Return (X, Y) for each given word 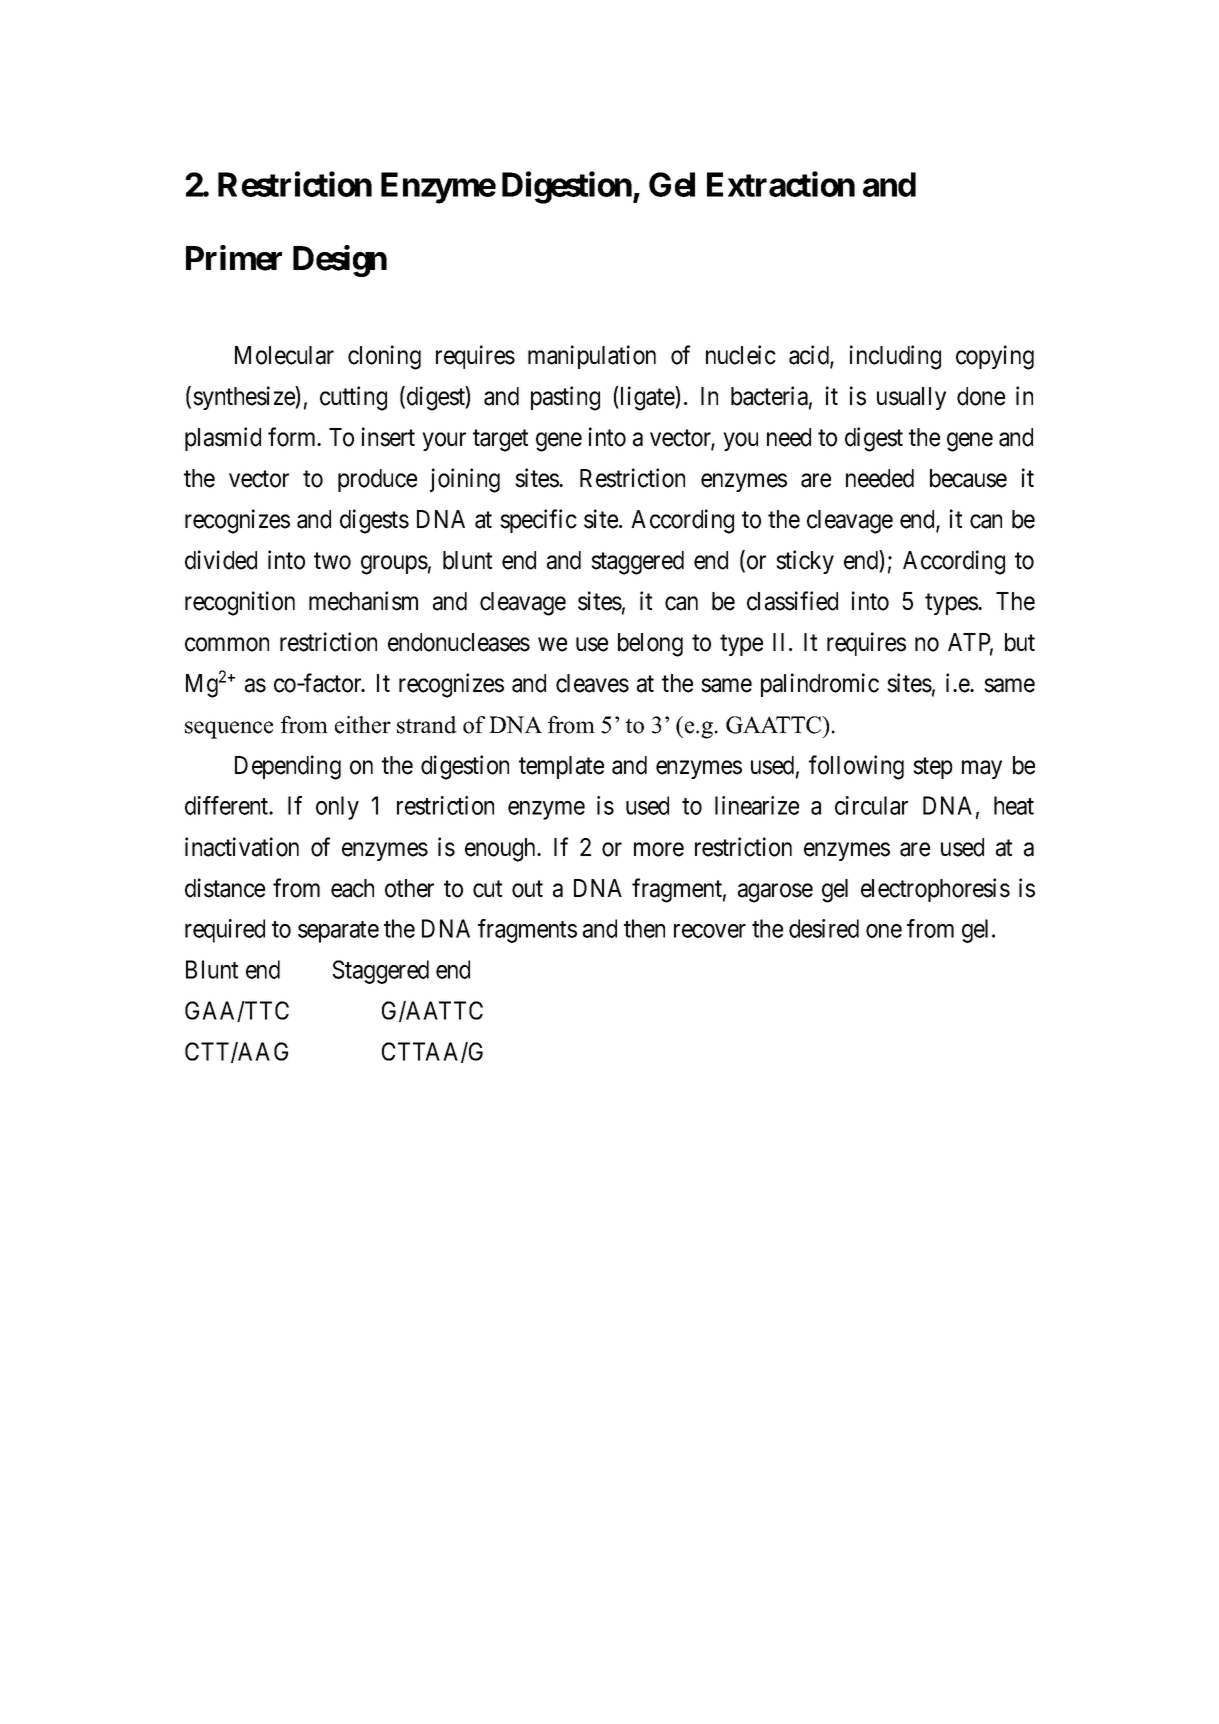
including (895, 357)
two (332, 561)
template (561, 767)
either (363, 725)
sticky (805, 562)
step (933, 768)
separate (338, 932)
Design (340, 261)
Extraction (781, 184)
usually (911, 398)
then (644, 928)
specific (538, 521)
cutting (353, 398)
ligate (647, 398)
